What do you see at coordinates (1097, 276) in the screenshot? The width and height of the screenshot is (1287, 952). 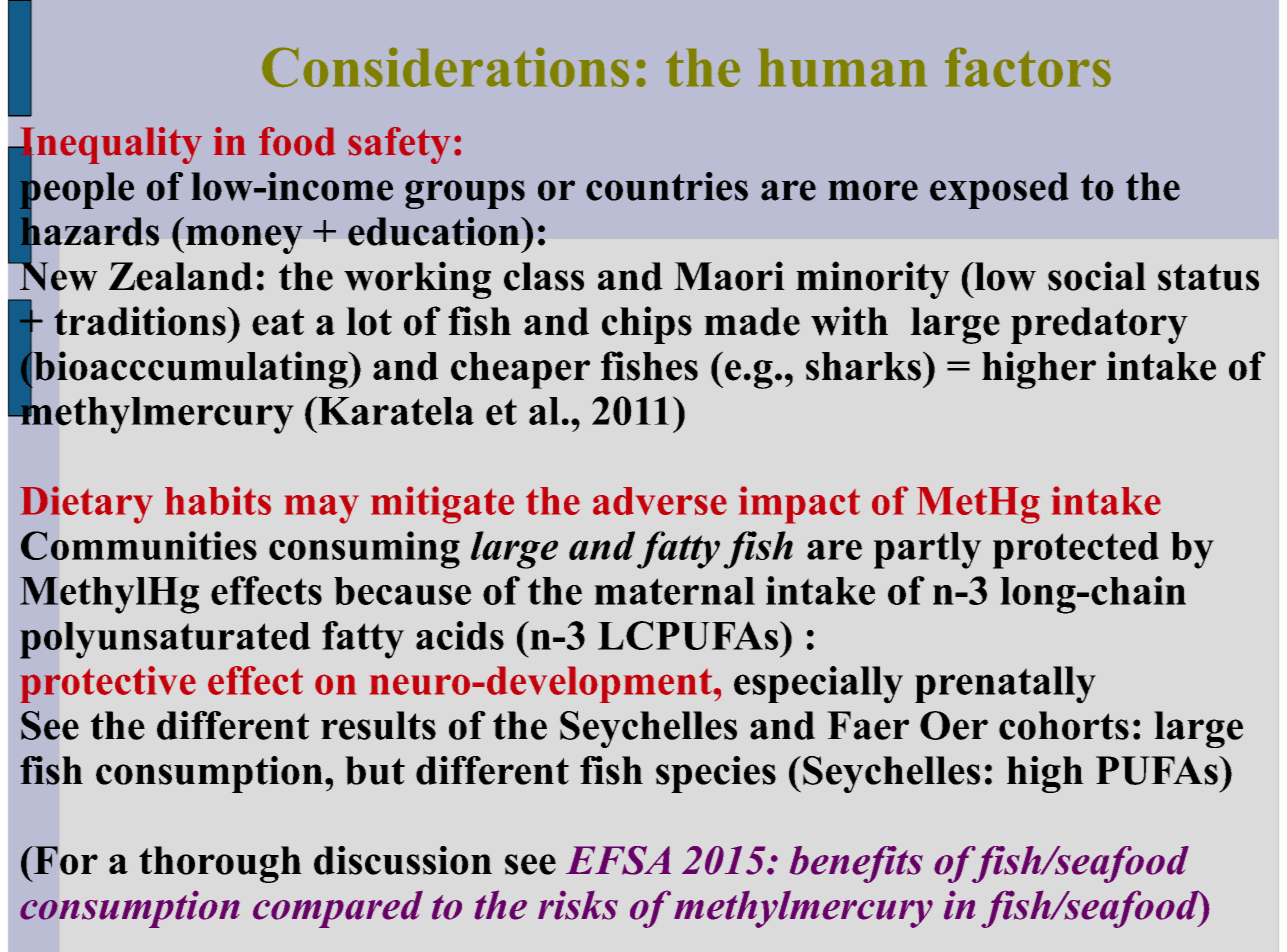 I see `social` at bounding box center [1097, 276].
